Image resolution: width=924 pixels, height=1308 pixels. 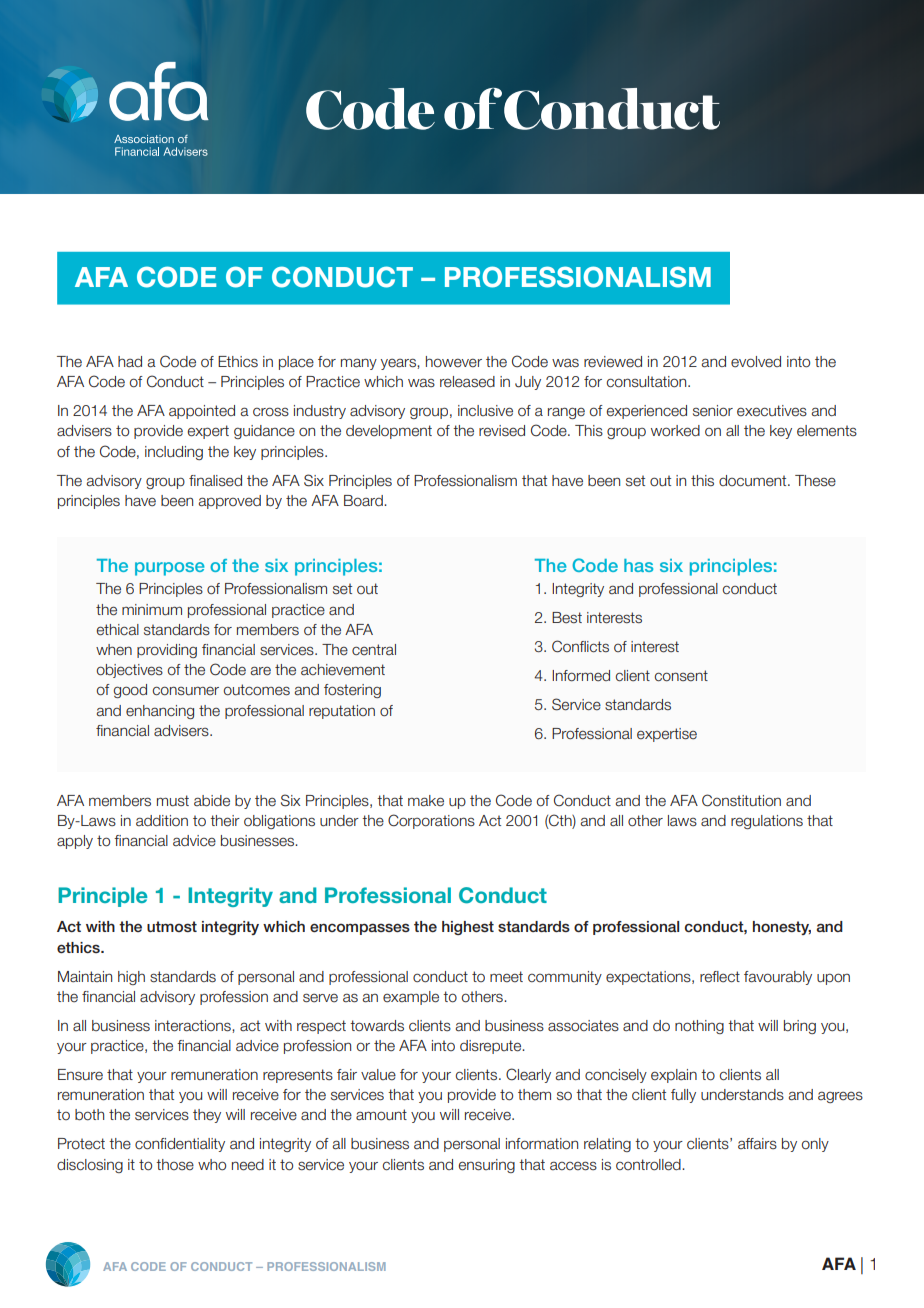 What do you see at coordinates (782, 928) in the screenshot?
I see `honesty` at bounding box center [782, 928].
